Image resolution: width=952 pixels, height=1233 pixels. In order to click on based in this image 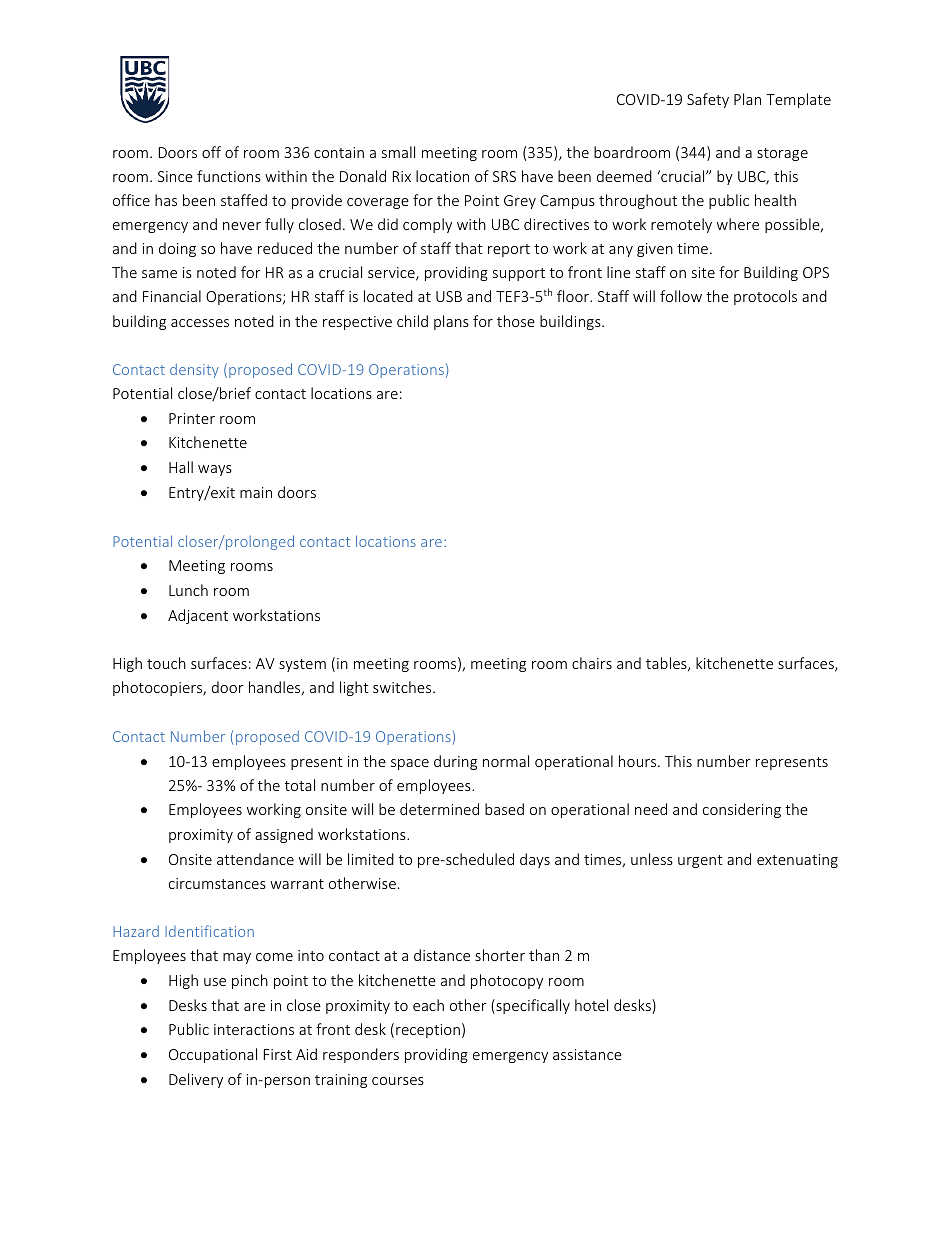, I will do `click(504, 809)`.
